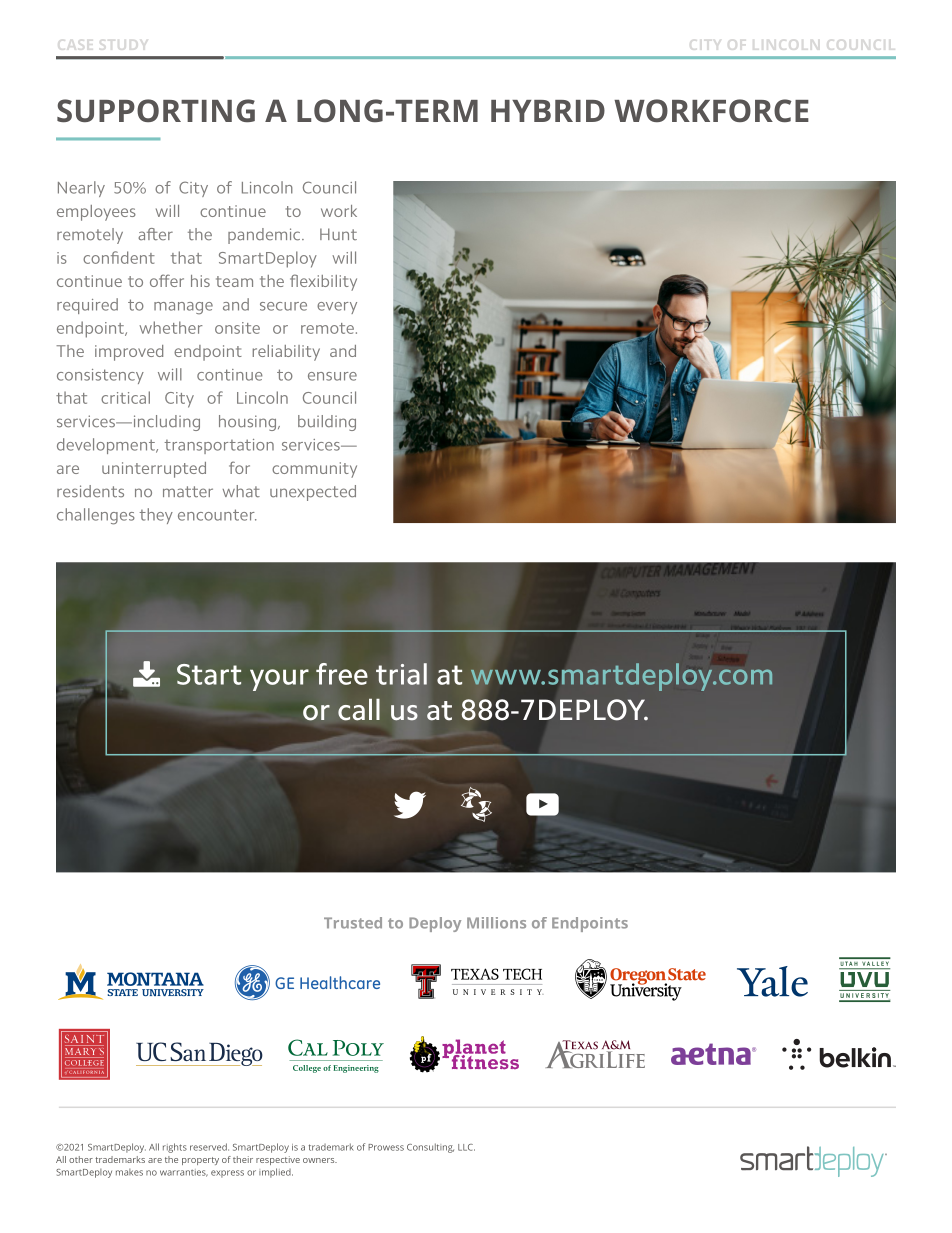 The width and height of the document is (952, 1233). Describe the element at coordinates (338, 234) in the document. I see `Hunt` at that location.
